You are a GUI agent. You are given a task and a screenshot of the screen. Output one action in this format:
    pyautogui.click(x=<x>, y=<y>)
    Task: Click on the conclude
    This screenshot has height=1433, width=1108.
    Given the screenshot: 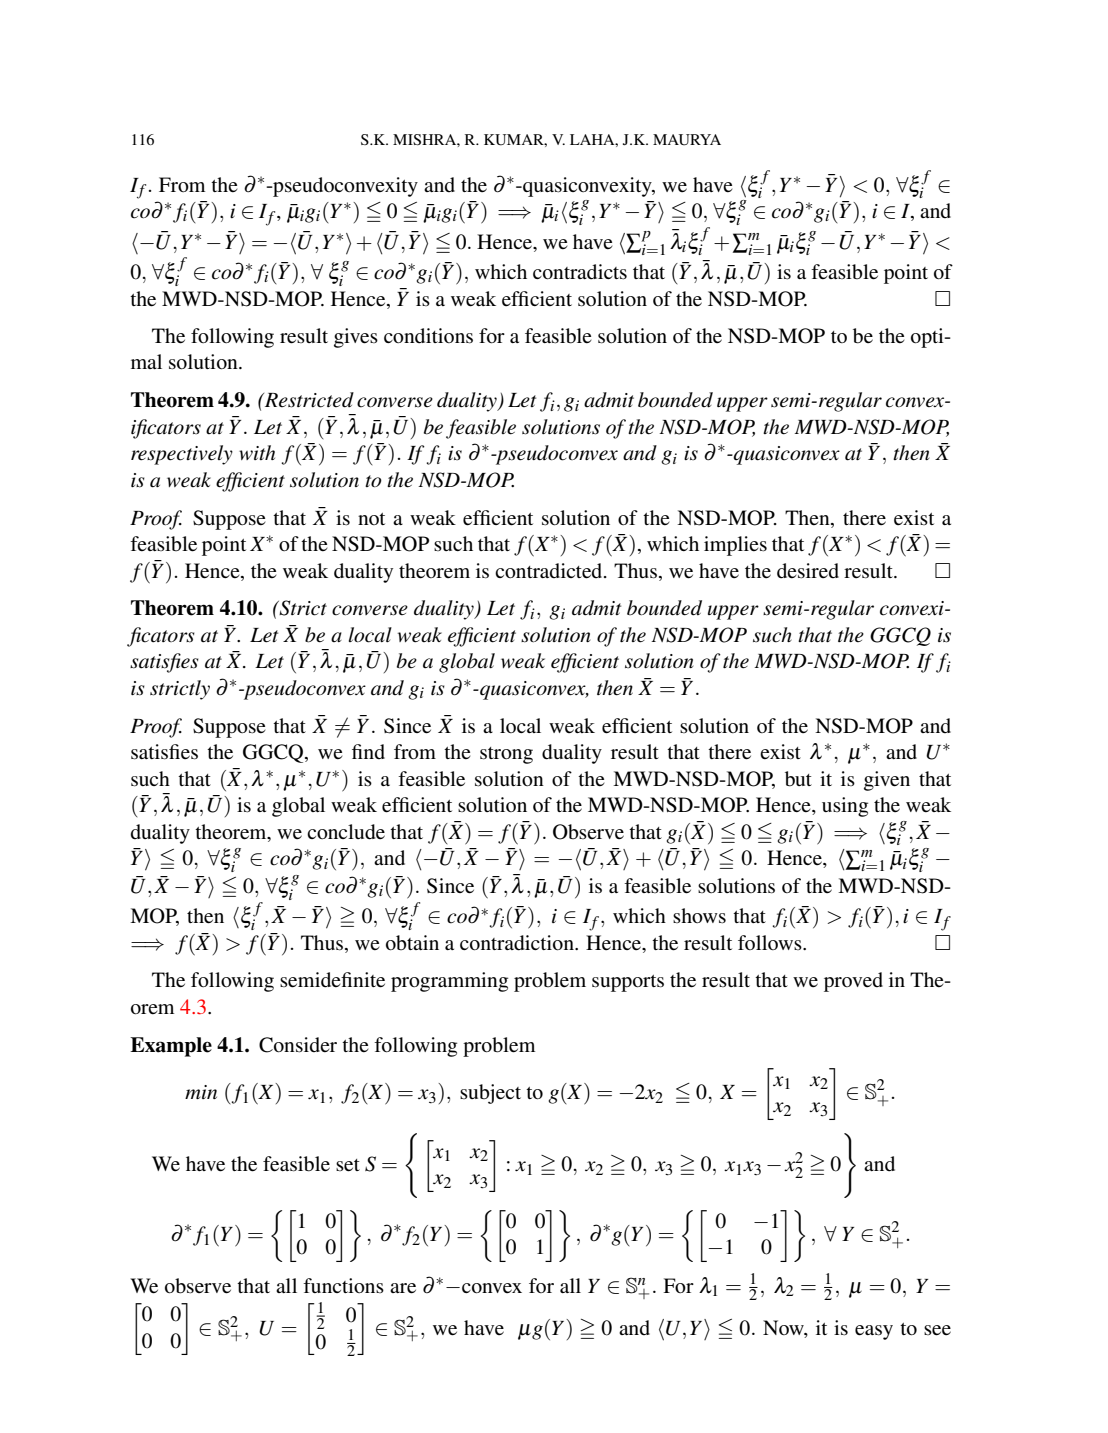 What is the action you would take?
    pyautogui.click(x=346, y=832)
